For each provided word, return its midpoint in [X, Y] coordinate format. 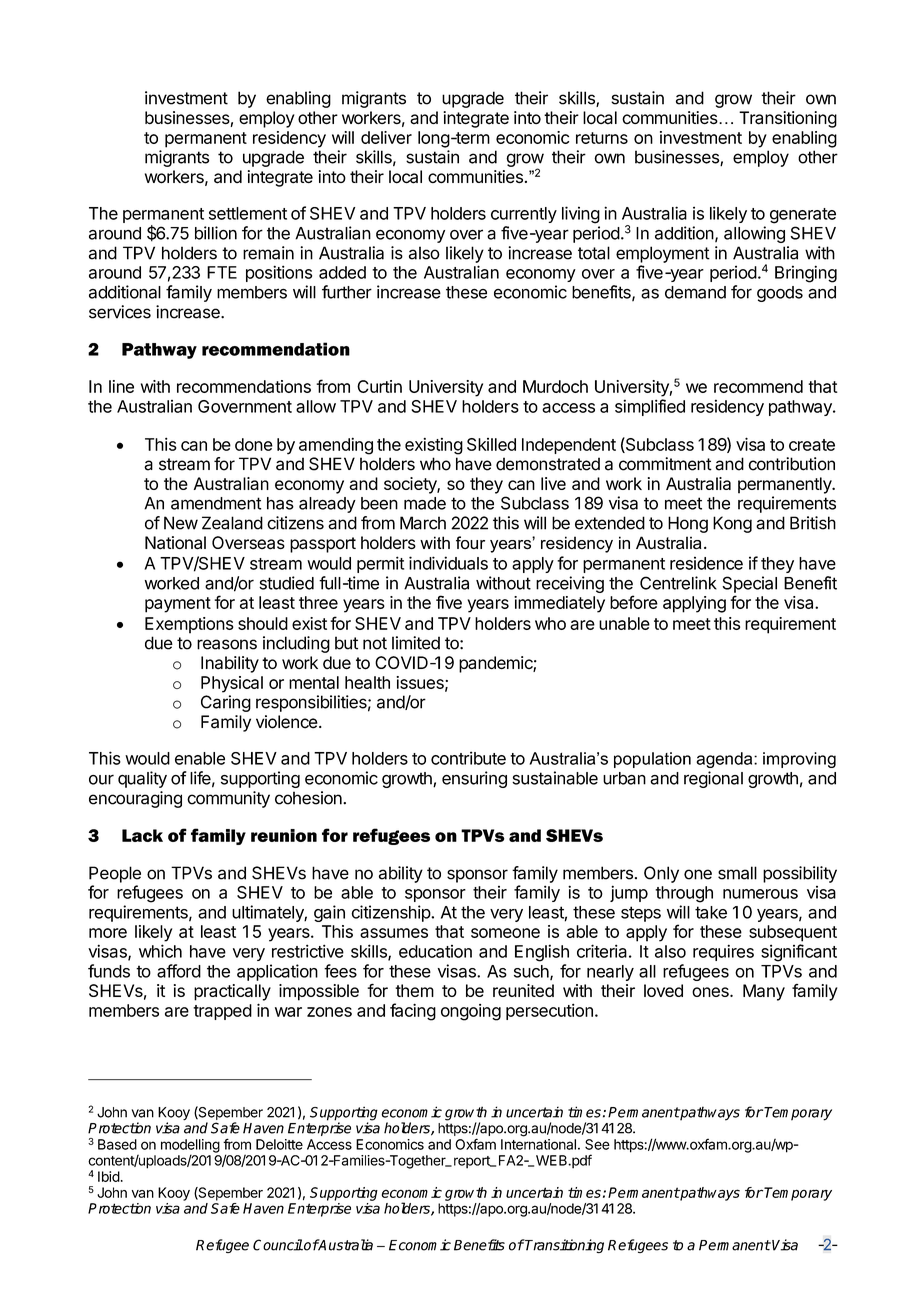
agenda [725, 760]
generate [803, 216]
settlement [248, 213]
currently [524, 215]
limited [416, 643]
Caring [226, 703]
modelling [190, 1147]
